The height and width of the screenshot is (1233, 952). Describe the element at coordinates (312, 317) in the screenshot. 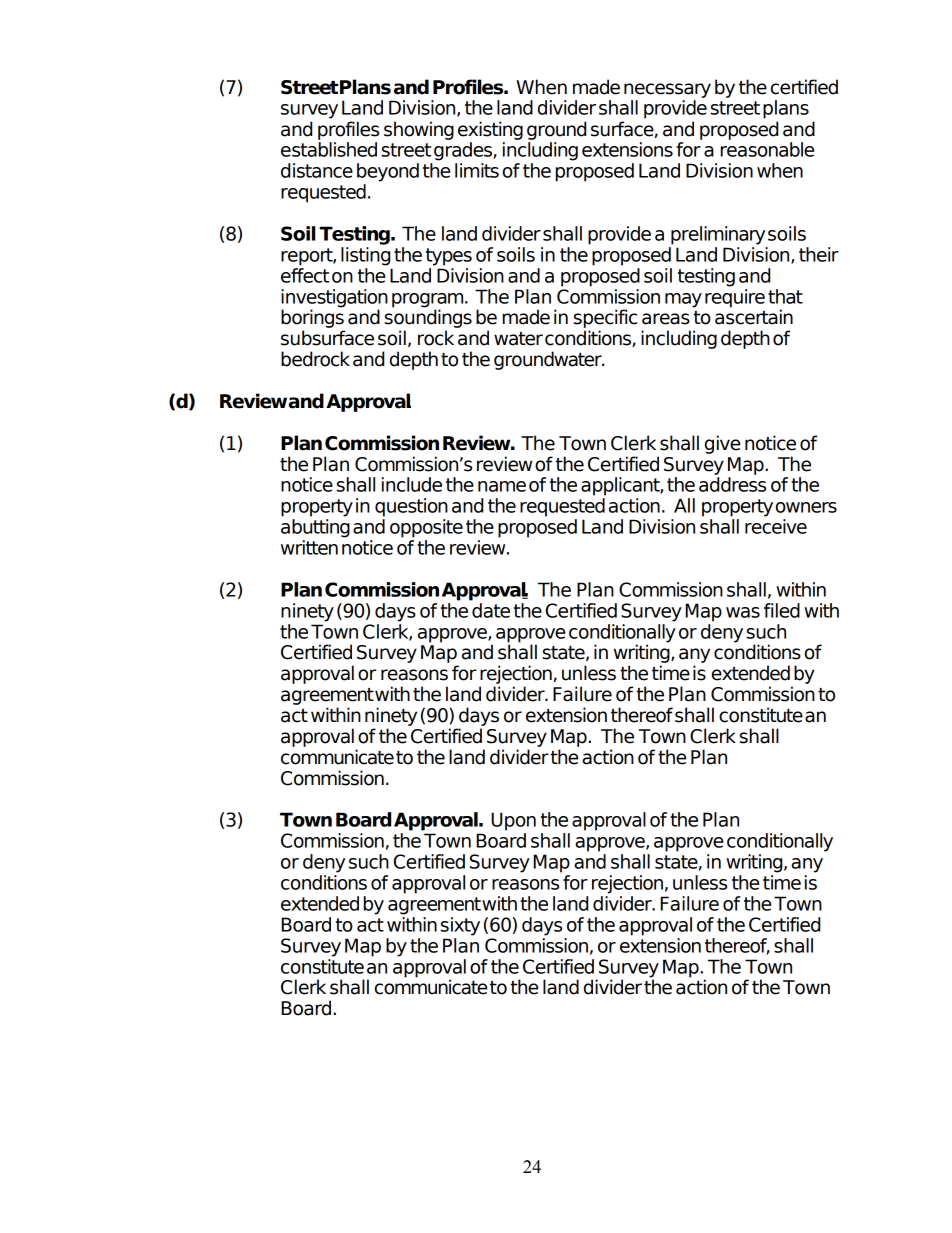

I see `borings` at that location.
